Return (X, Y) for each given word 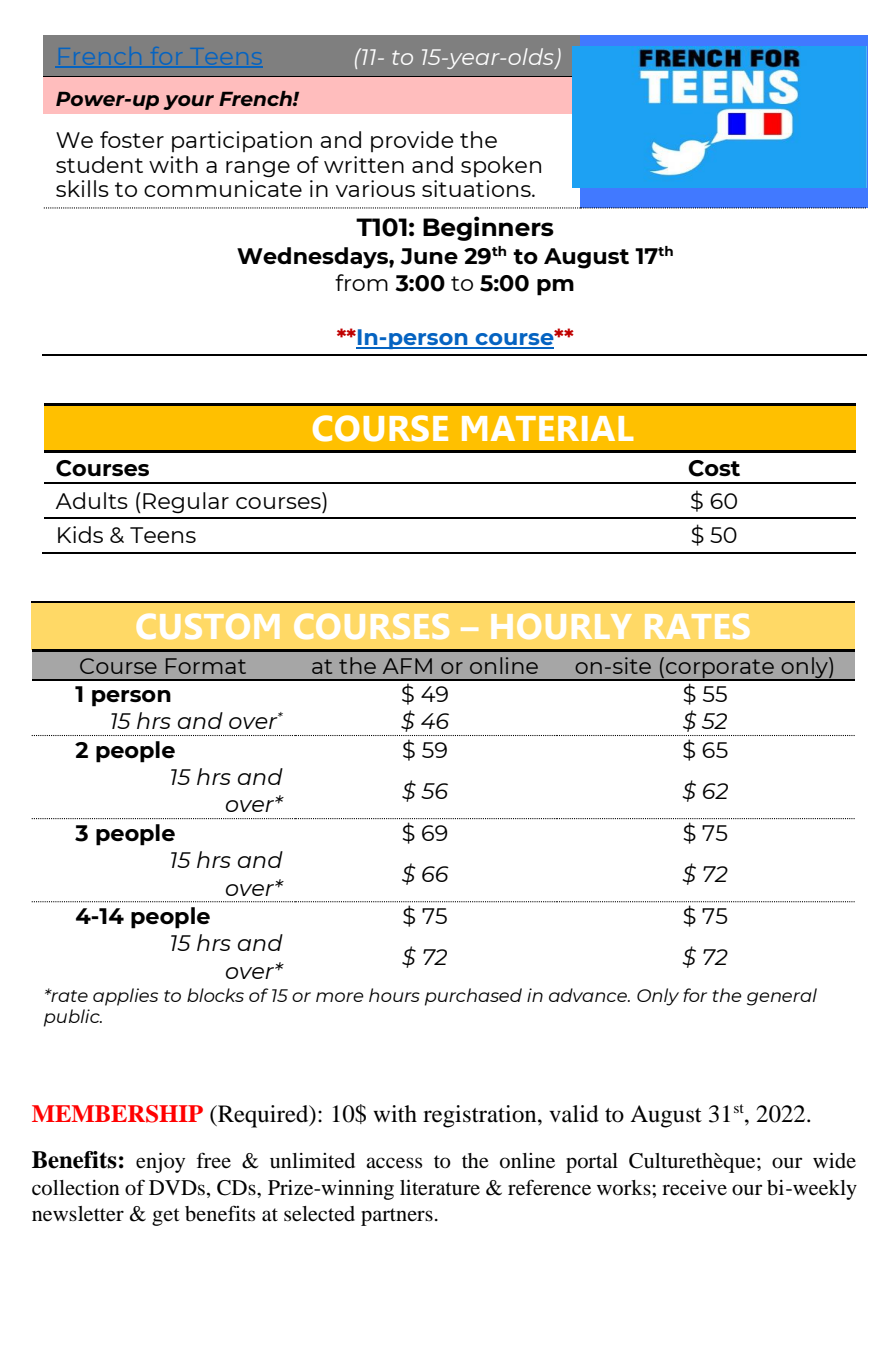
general (782, 997)
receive (694, 1188)
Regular (186, 502)
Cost (714, 468)
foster (132, 139)
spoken (501, 166)
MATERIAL (548, 428)
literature (440, 1188)
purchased (473, 997)
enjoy (160, 1163)
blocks (215, 995)
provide (412, 141)
